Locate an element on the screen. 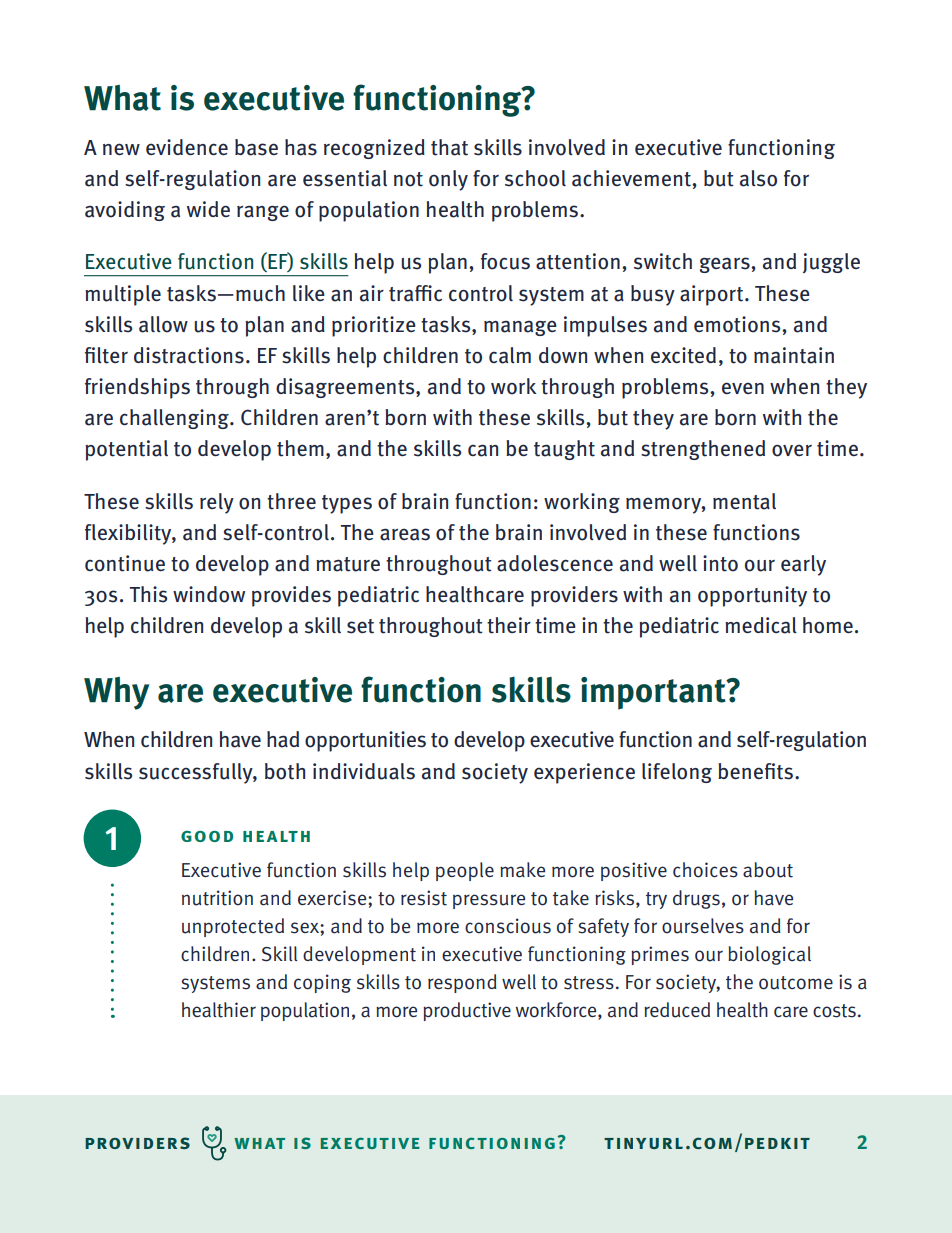 The height and width of the screenshot is (1233, 952). benefits is located at coordinates (757, 771).
